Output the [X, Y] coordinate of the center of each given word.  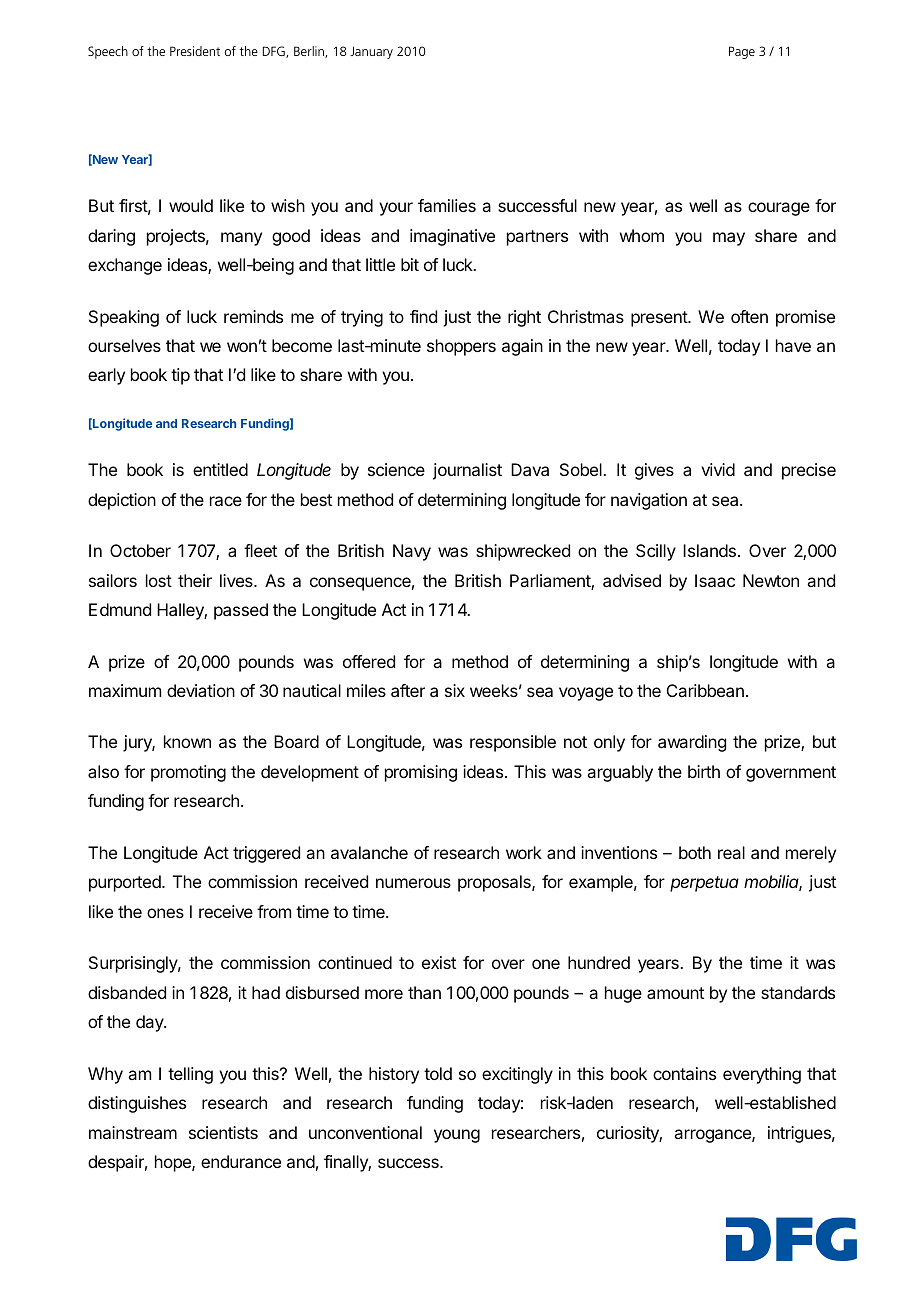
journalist [467, 471]
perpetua [704, 884]
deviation [201, 690]
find [423, 316]
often [749, 316]
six [455, 690]
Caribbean [705, 690]
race [226, 501]
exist [439, 962]
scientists [223, 1132]
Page [742, 52]
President [195, 51]
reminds [253, 316]
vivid [718, 469]
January [371, 52]
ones [165, 913]
